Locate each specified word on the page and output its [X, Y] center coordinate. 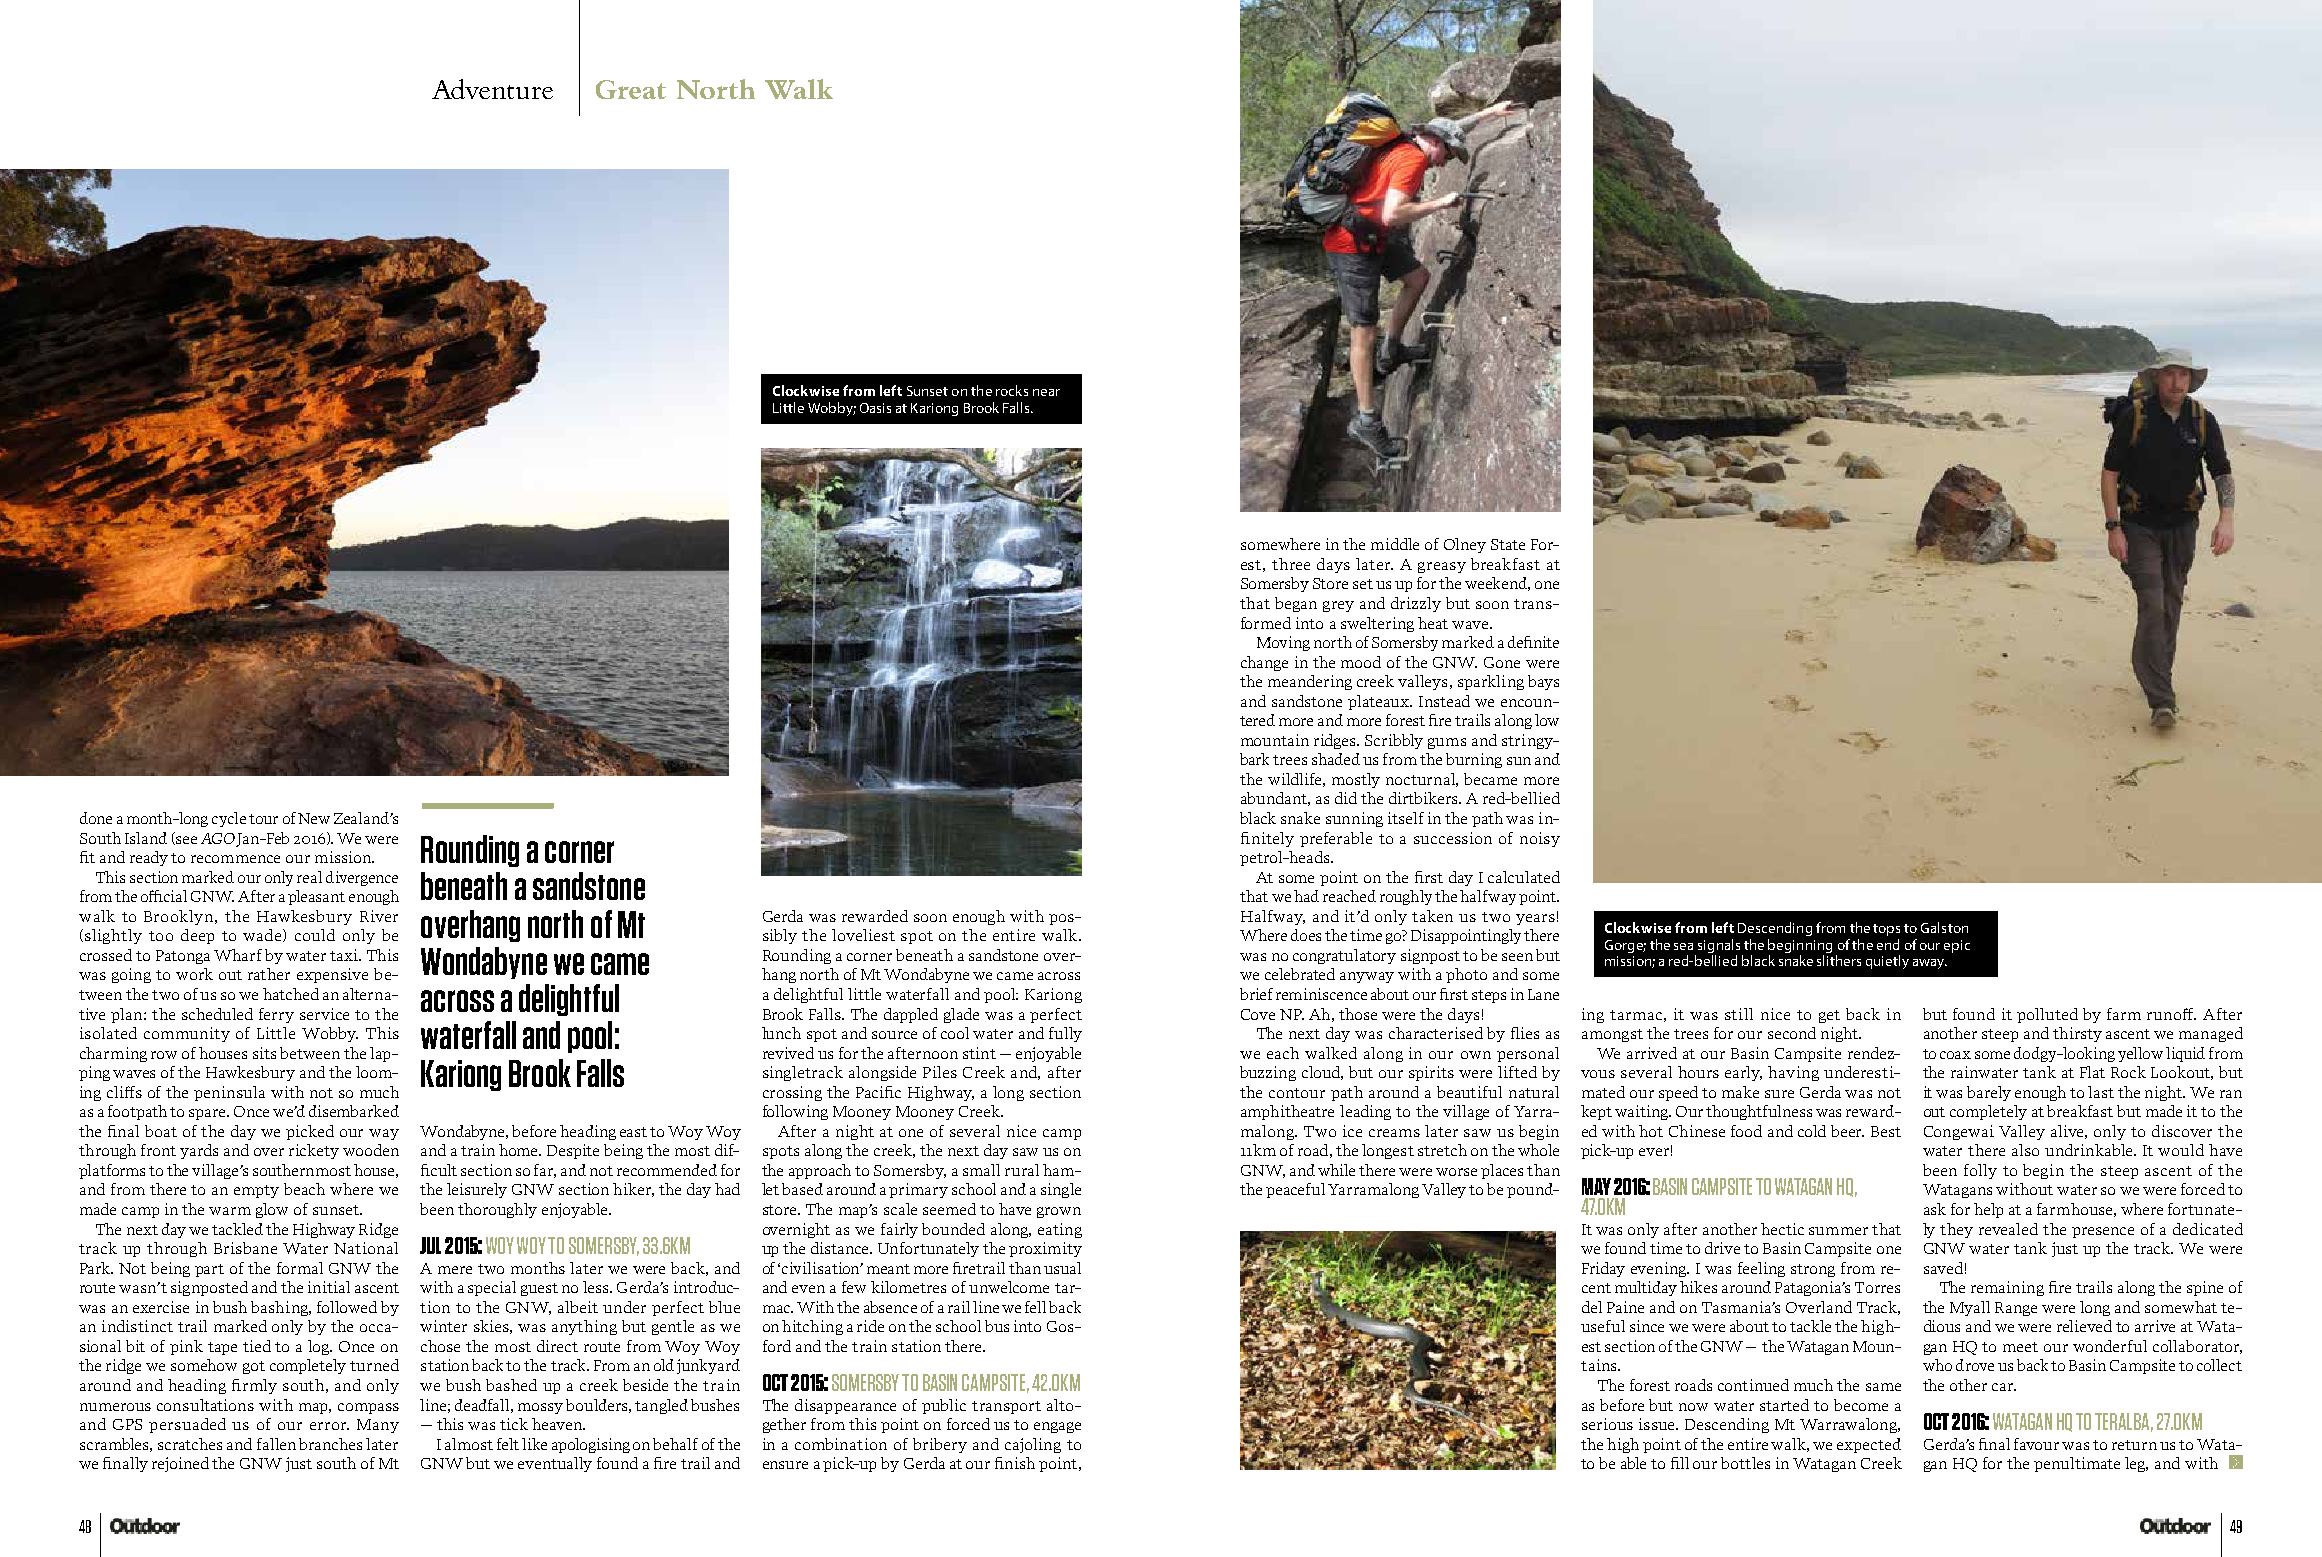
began [1296, 604]
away [1930, 964]
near [1046, 392]
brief [1256, 994]
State [1508, 544]
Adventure [492, 89]
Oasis [875, 408]
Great [631, 89]
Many [378, 1426]
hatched [291, 994]
